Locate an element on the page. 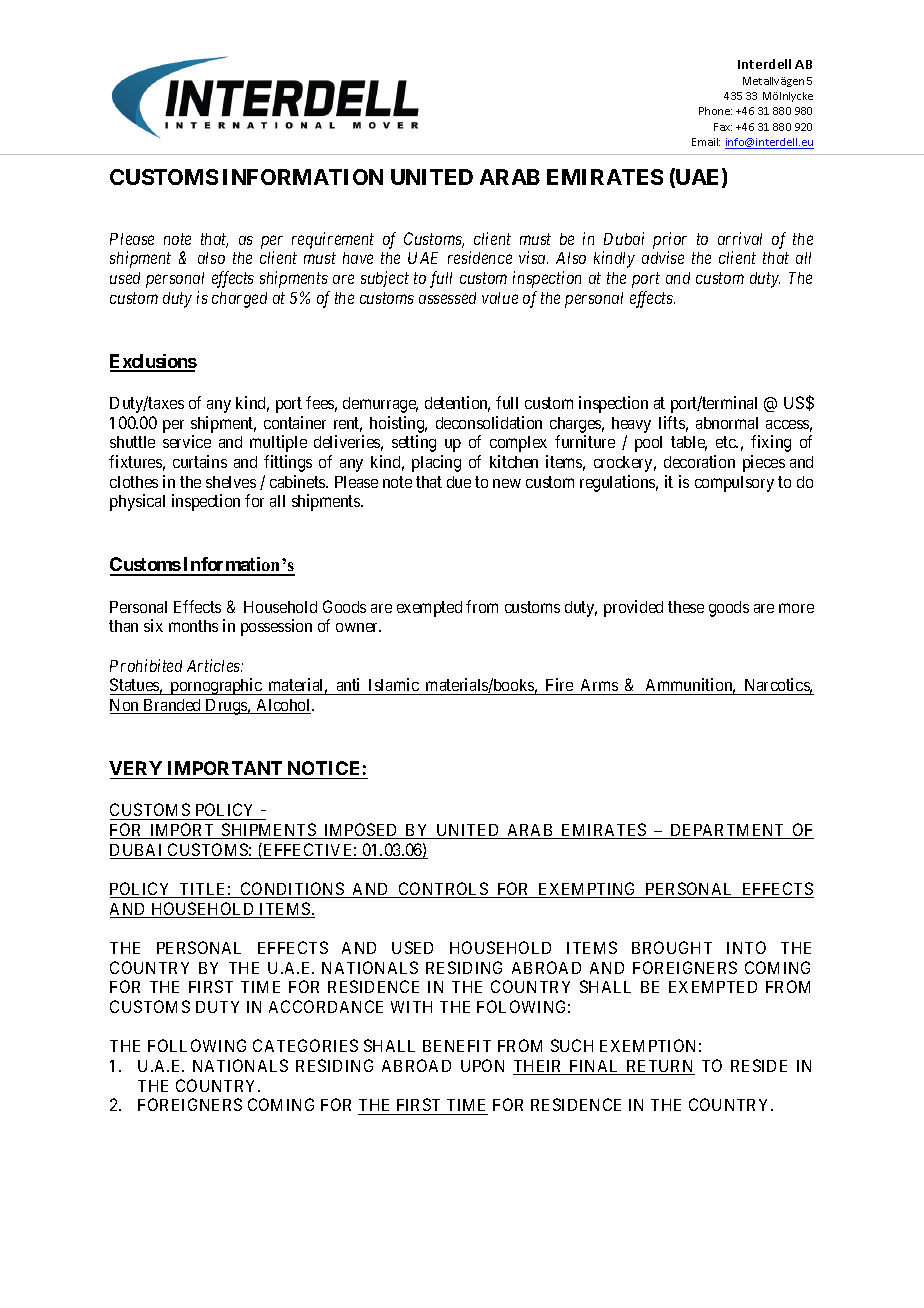 Image resolution: width=924 pixels, height=1308 pixels. Email is located at coordinates (706, 142).
